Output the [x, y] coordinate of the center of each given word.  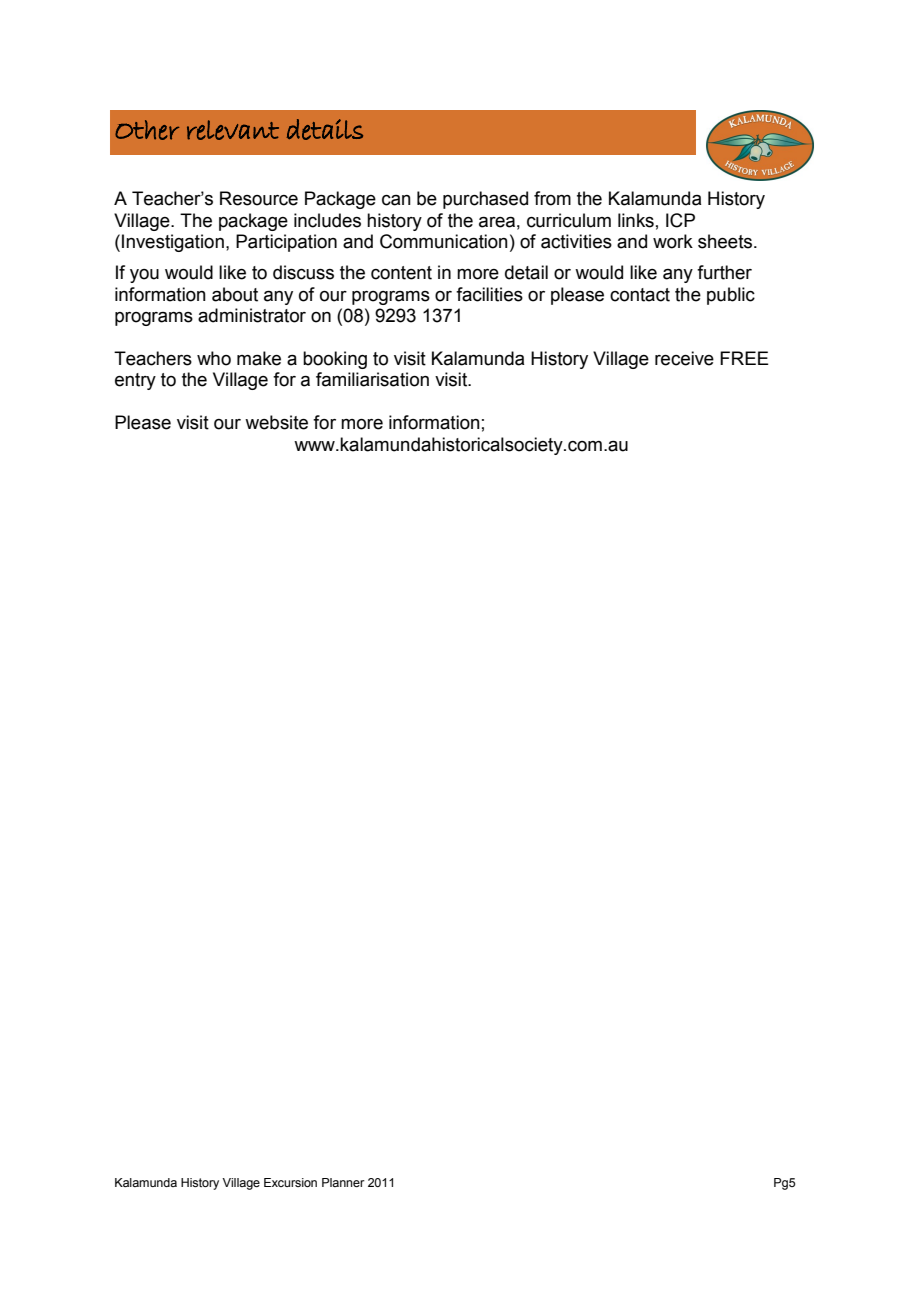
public [731, 296]
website [276, 422]
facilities [489, 294]
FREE [744, 358]
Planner [343, 1182]
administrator [252, 315]
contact [640, 295]
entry [135, 381]
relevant [233, 130]
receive [684, 358]
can [396, 200]
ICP [680, 220]
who [214, 358]
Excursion [290, 1182]
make [259, 358]
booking [335, 360]
